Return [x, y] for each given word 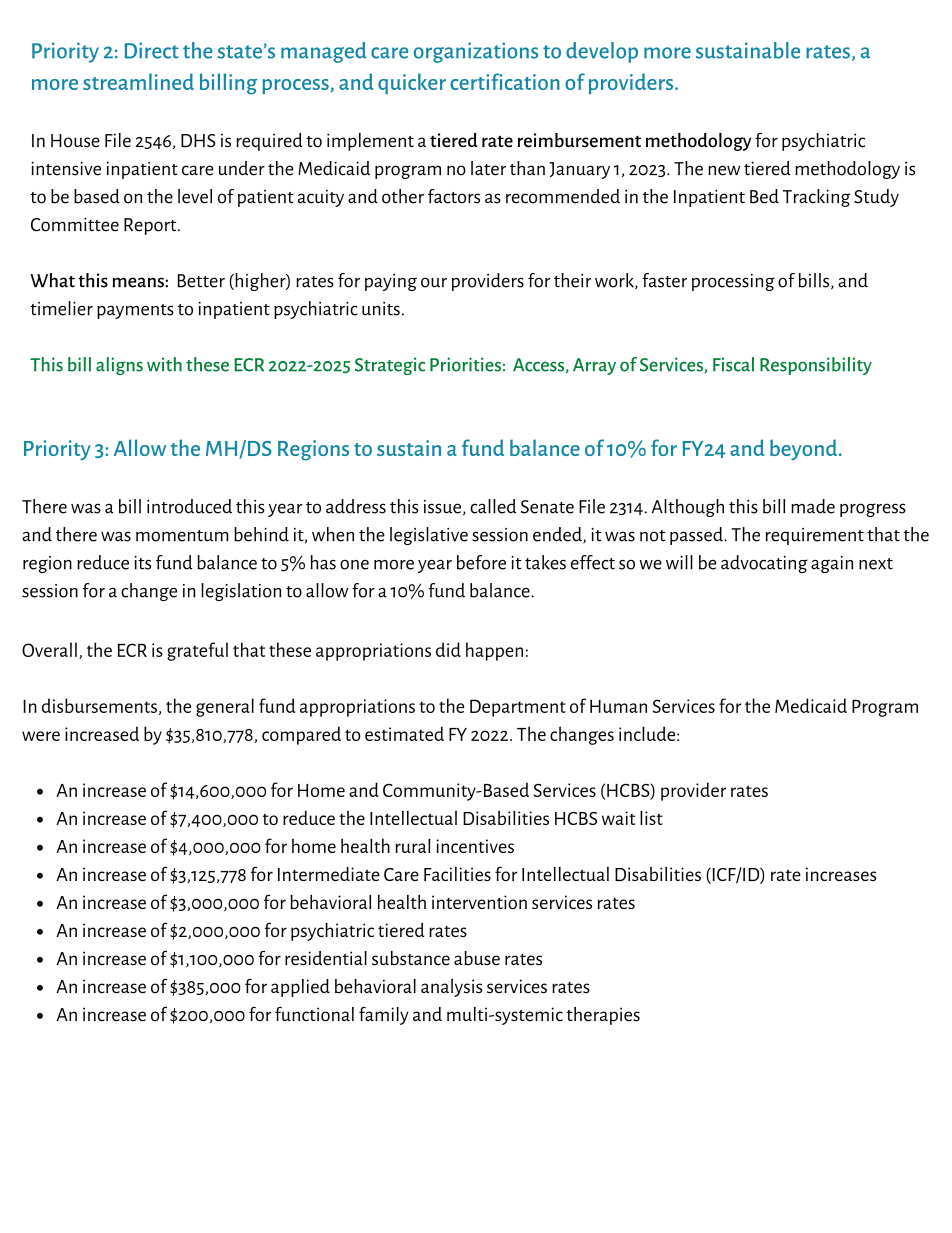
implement [370, 142]
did [448, 649]
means [139, 282]
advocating [764, 564]
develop [602, 52]
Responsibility [816, 366]
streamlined [138, 81]
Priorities [465, 364]
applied [300, 988]
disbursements [99, 705]
